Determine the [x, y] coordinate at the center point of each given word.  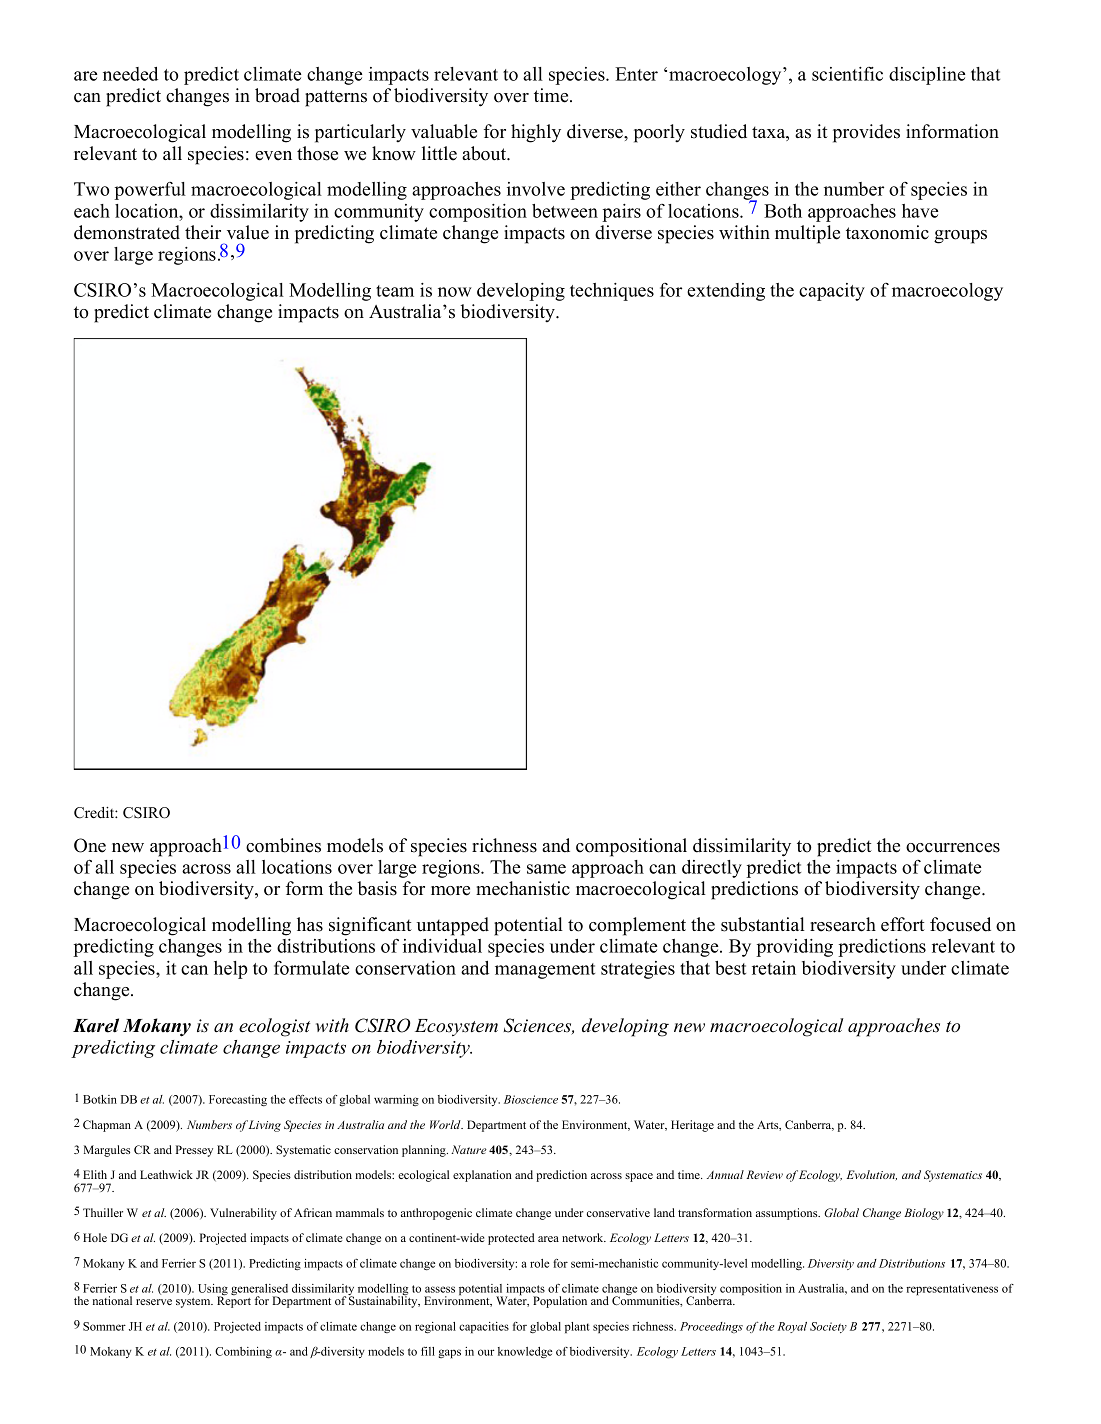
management [545, 971]
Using [213, 1291]
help [231, 970]
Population [560, 1302]
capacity [832, 292]
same [546, 869]
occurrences [953, 848]
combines [283, 845]
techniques [612, 292]
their [203, 232]
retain [774, 968]
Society [828, 1327]
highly [536, 133]
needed [130, 74]
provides [866, 133]
